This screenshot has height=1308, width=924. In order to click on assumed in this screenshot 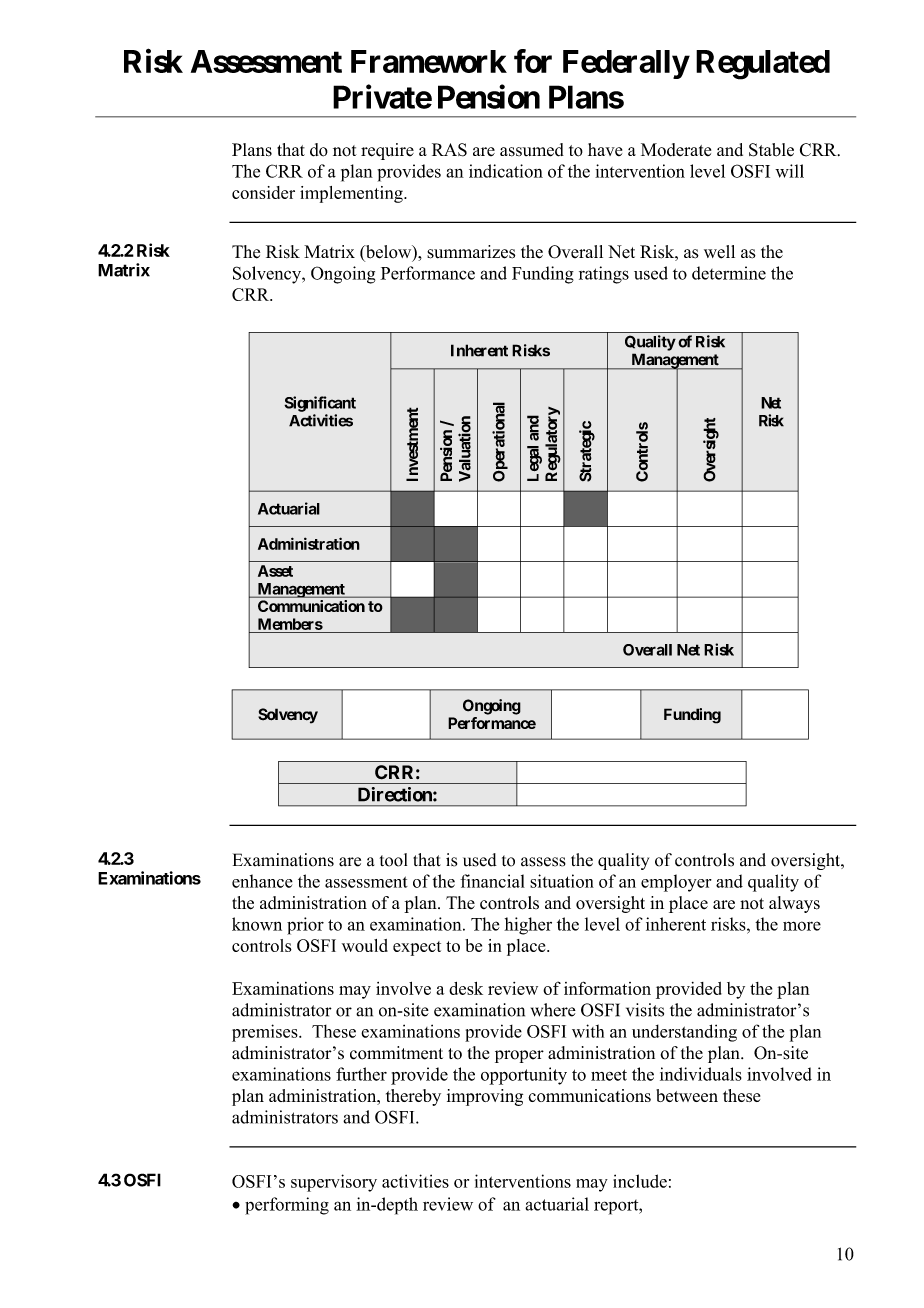, I will do `click(532, 150)`.
